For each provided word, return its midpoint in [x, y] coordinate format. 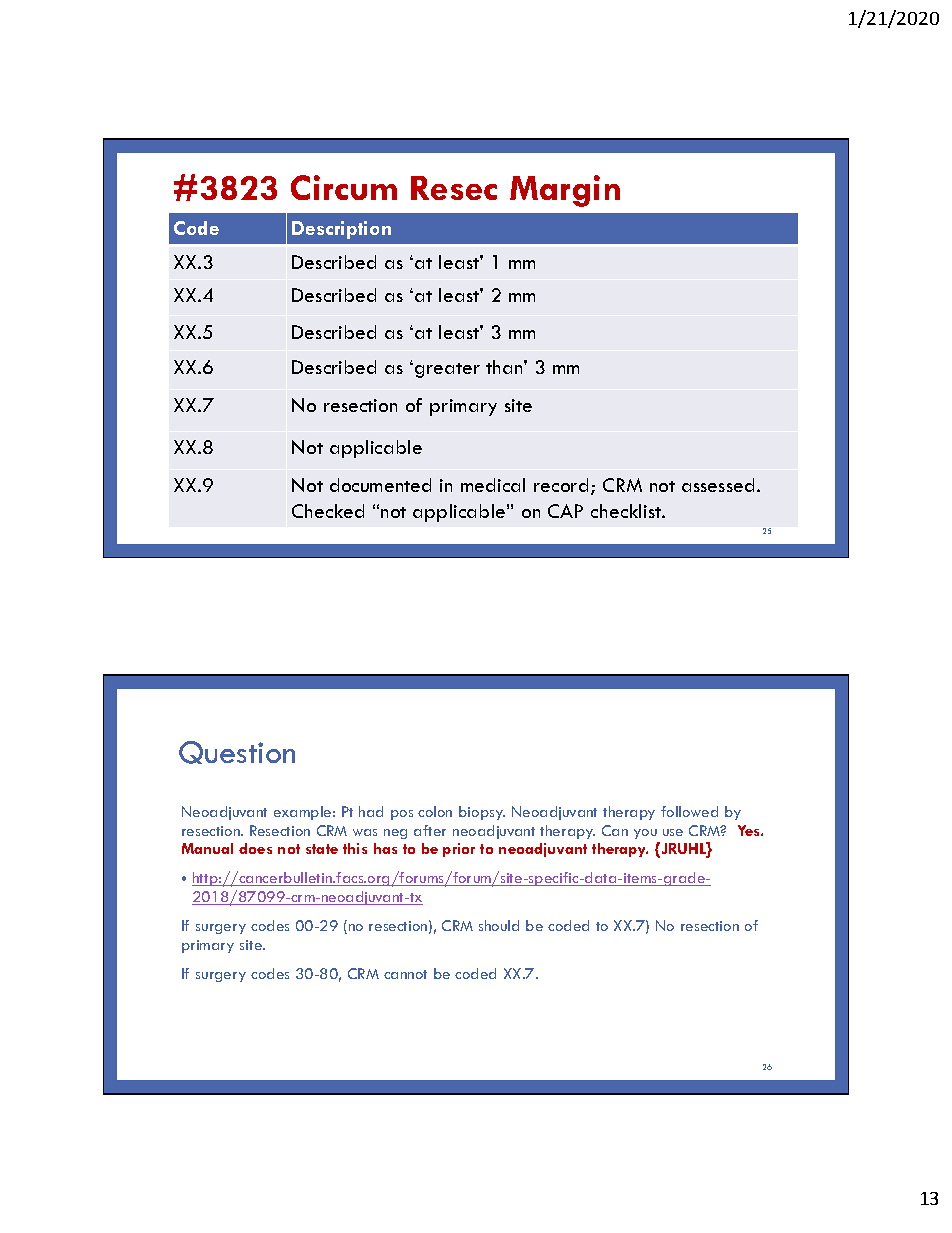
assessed [718, 485]
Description [341, 230]
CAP [565, 511]
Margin [565, 191]
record [561, 485]
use [673, 832]
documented [380, 485]
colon [435, 811]
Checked [328, 511]
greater [447, 370]
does [255, 848]
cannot [405, 974]
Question [237, 752]
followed [689, 811]
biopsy [482, 813]
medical [493, 485]
